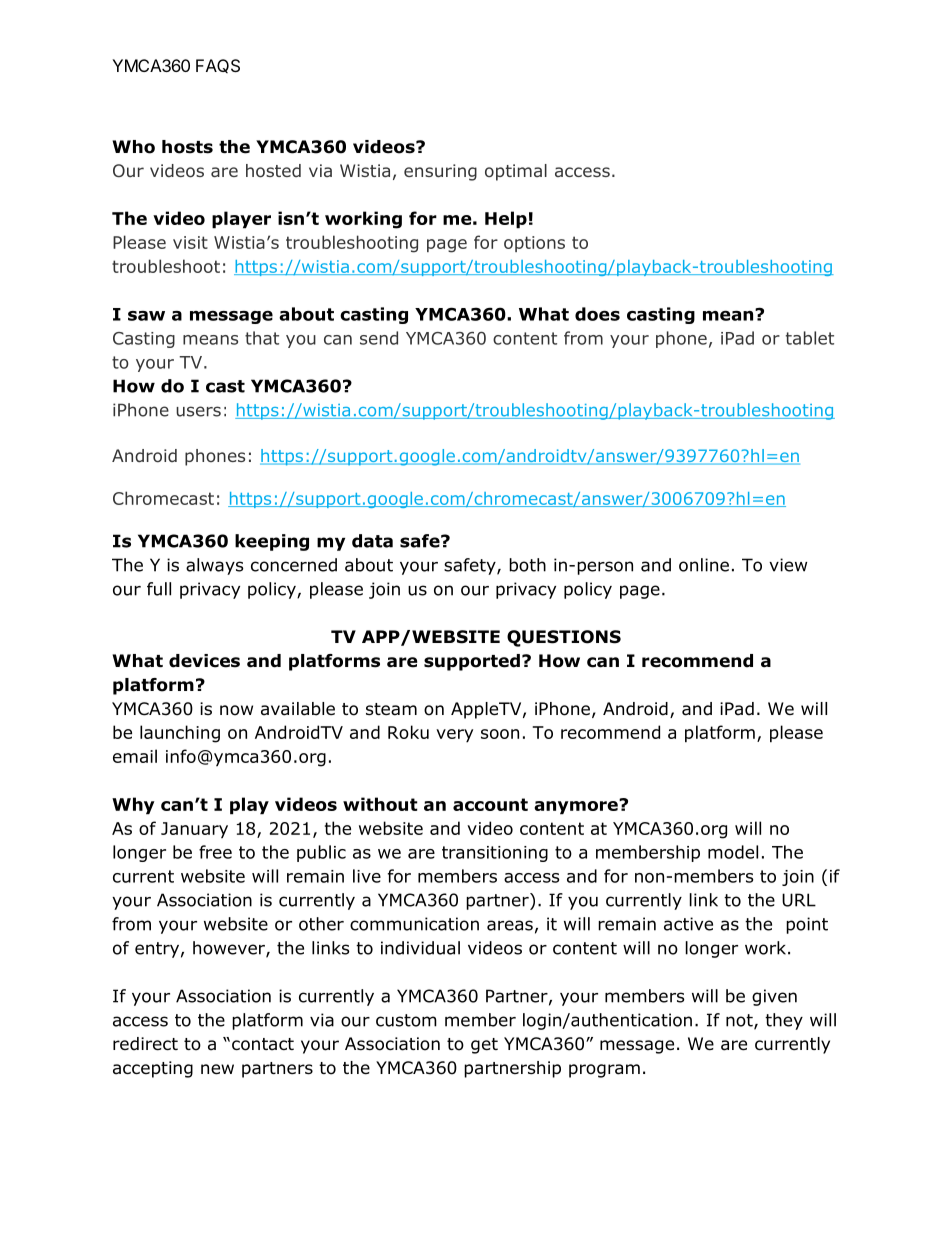 The width and height of the page is (952, 1233). What do you see at coordinates (484, 1046) in the page?
I see `get` at bounding box center [484, 1046].
